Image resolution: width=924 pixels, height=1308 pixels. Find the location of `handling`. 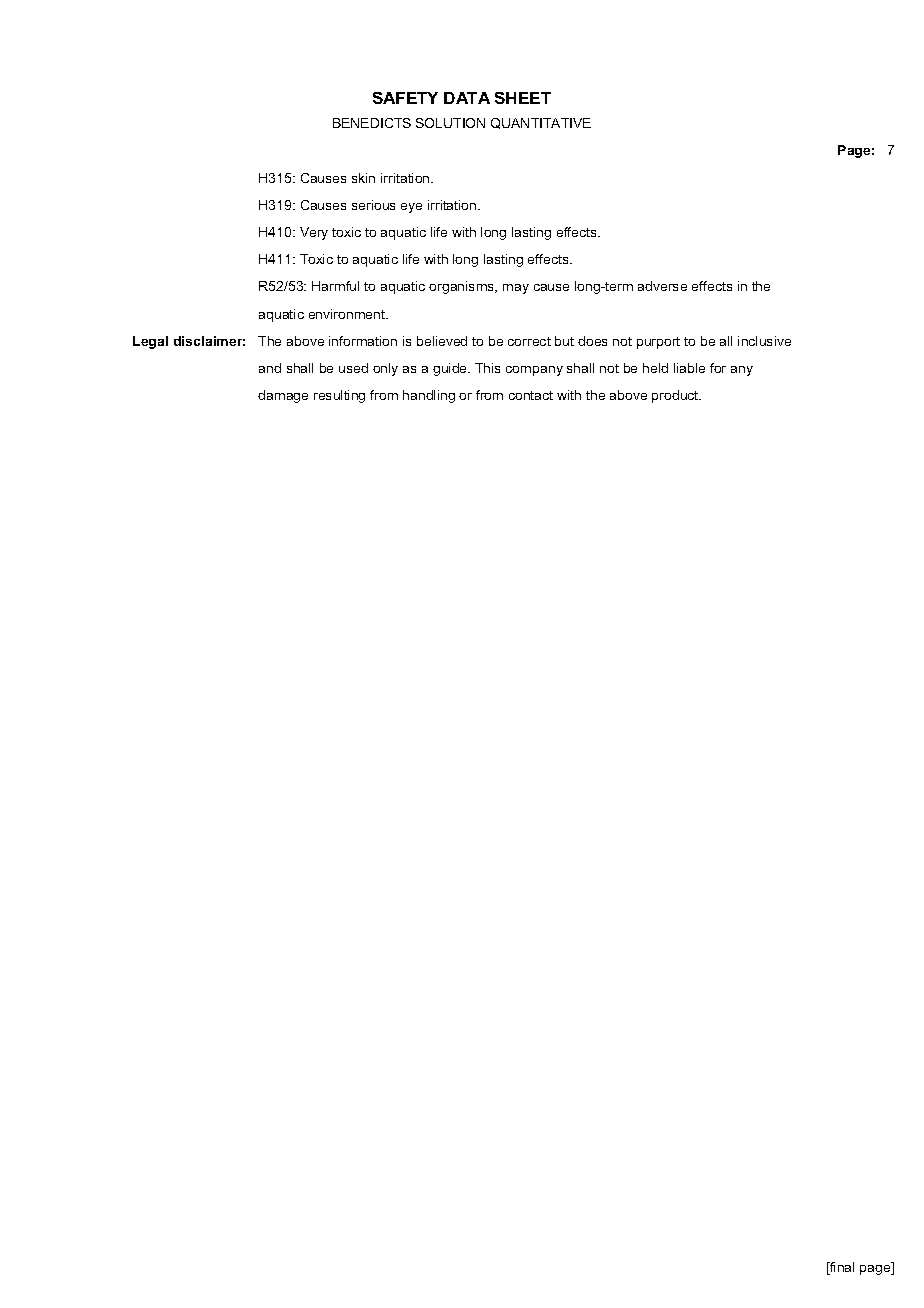

handling is located at coordinates (429, 396).
